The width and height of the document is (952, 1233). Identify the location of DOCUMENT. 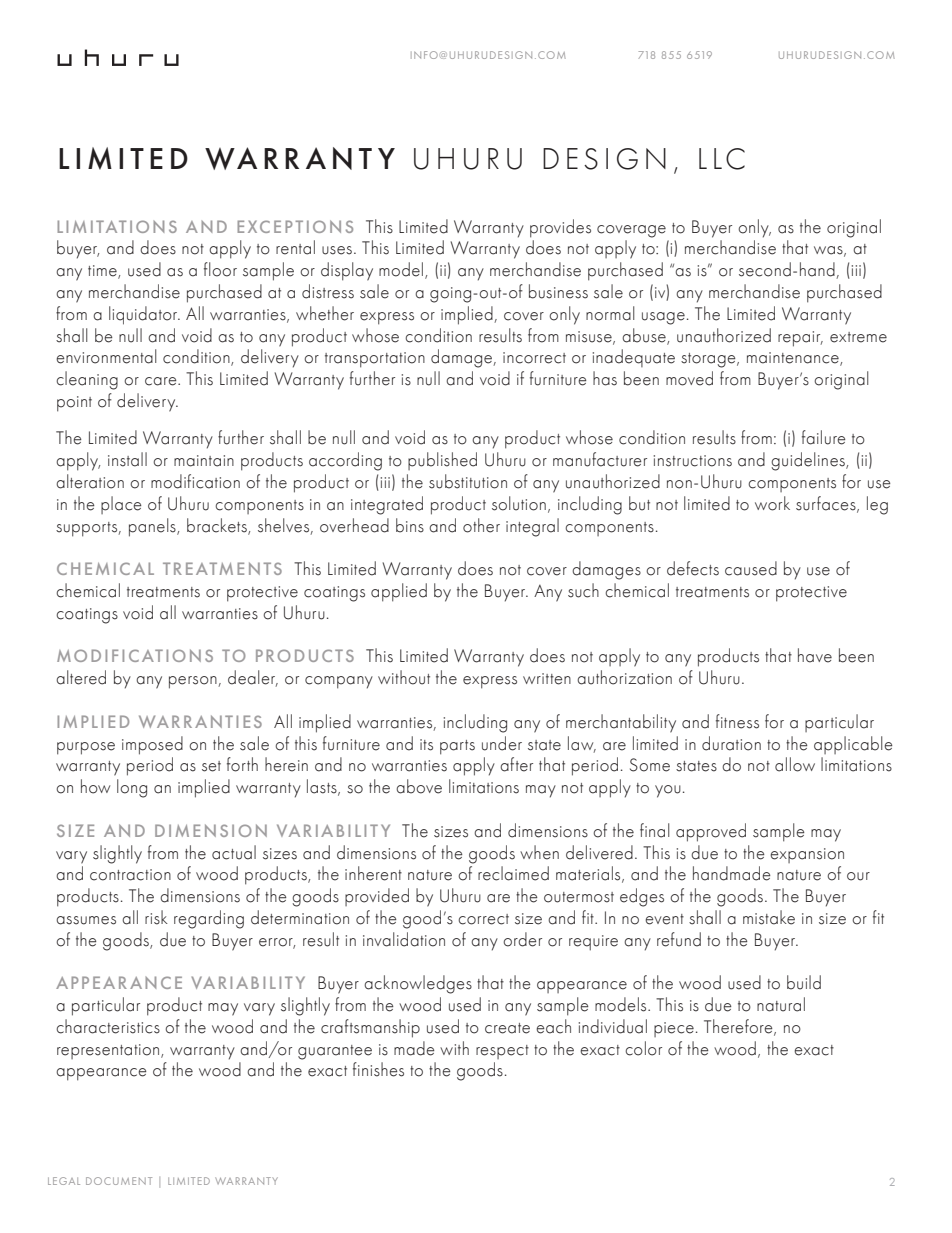
(119, 1181).
